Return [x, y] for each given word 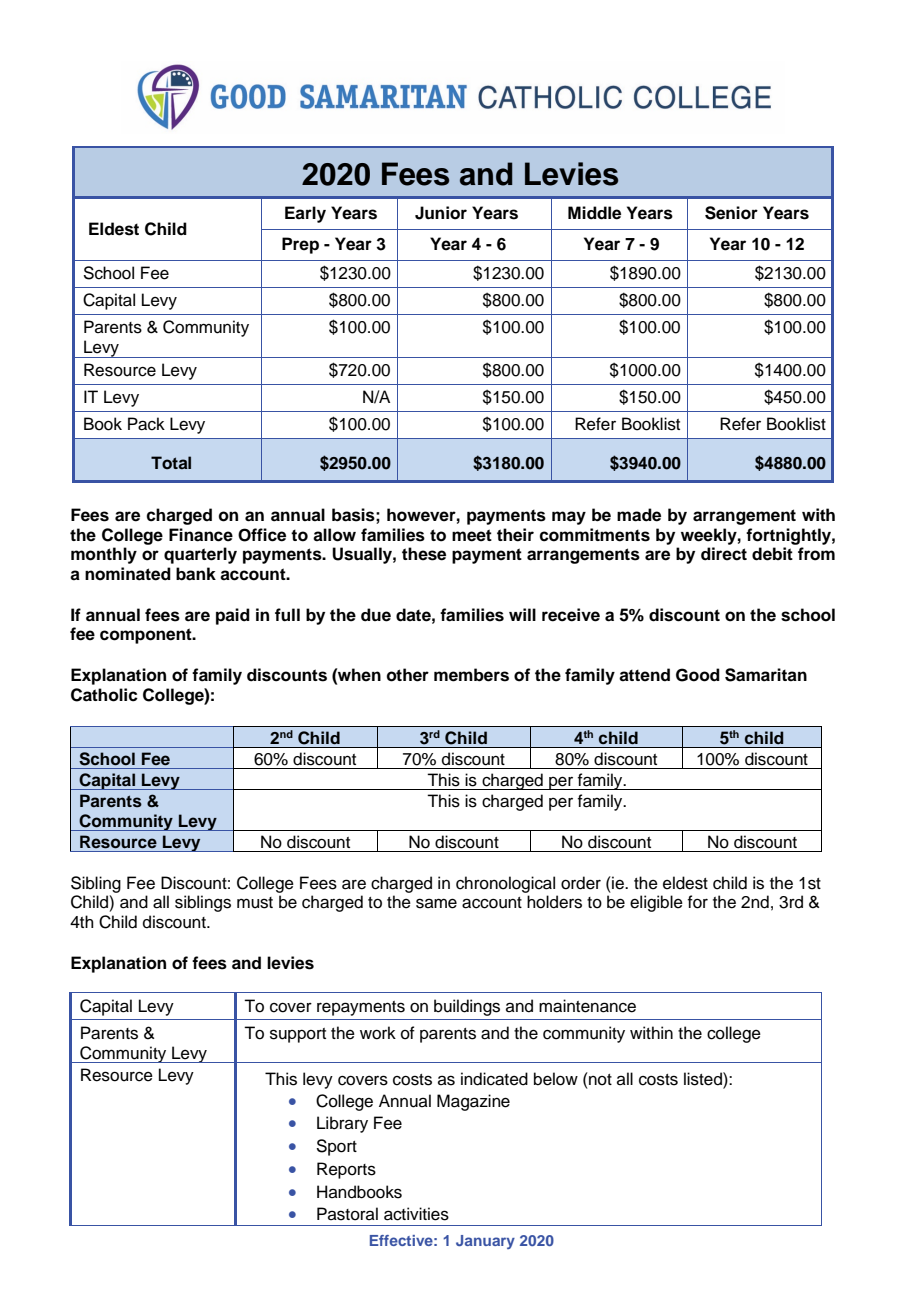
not [599, 1079]
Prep [300, 245]
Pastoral [347, 1214]
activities [416, 1214]
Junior [441, 213]
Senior [731, 213]
